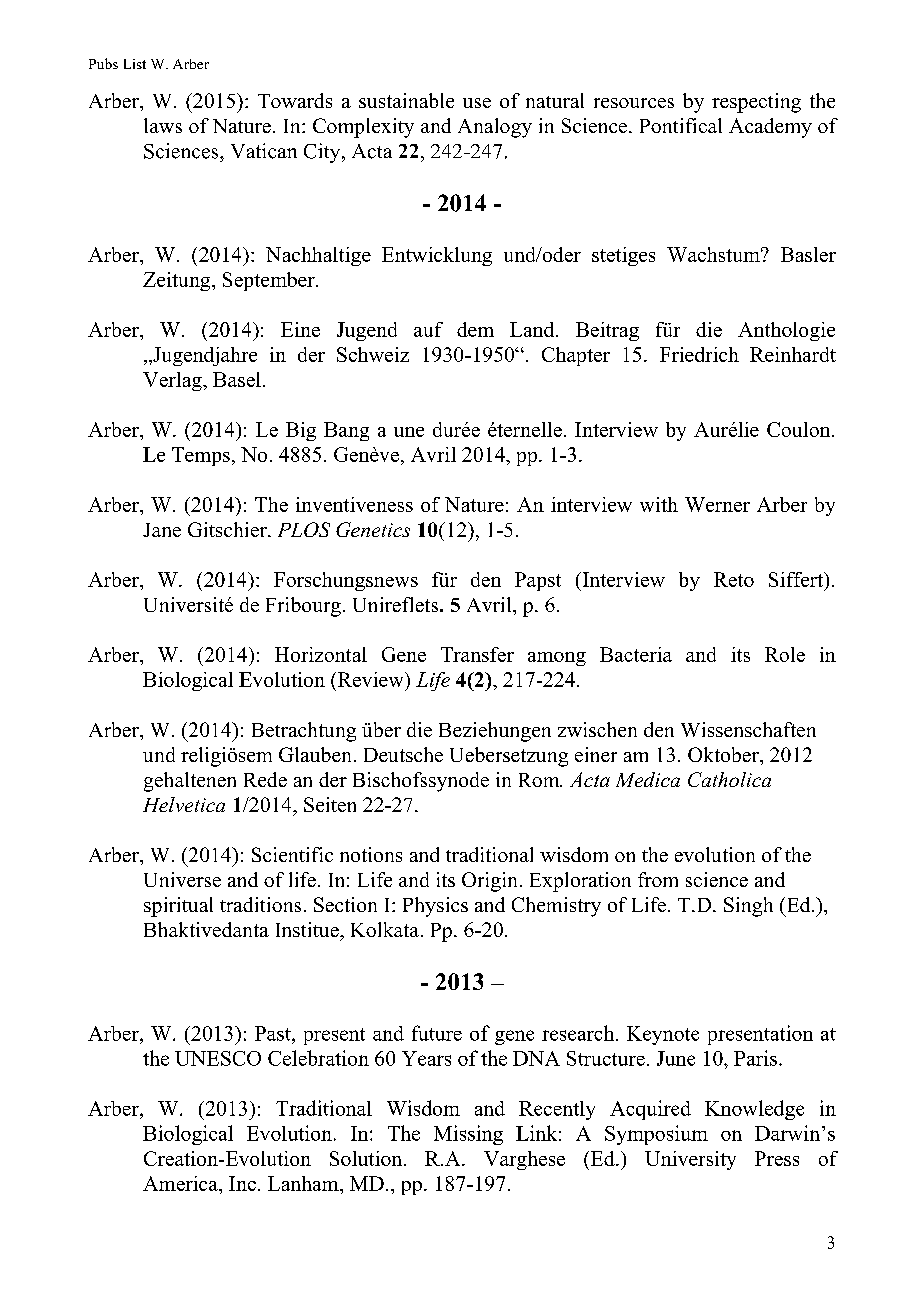 This image has height=1308, width=924. I want to click on Reto, so click(734, 579).
